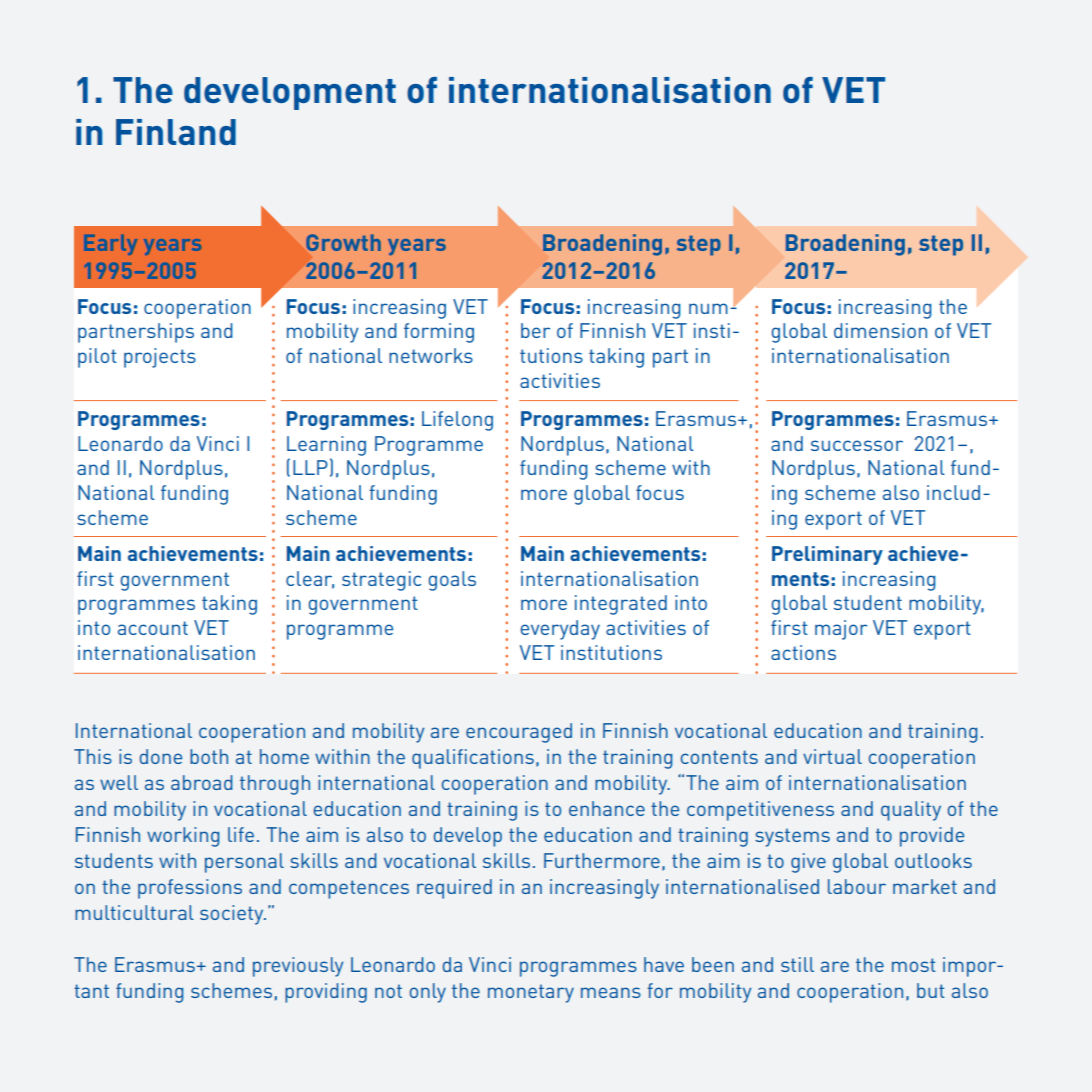  What do you see at coordinates (857, 445) in the screenshot?
I see `successor` at bounding box center [857, 445].
